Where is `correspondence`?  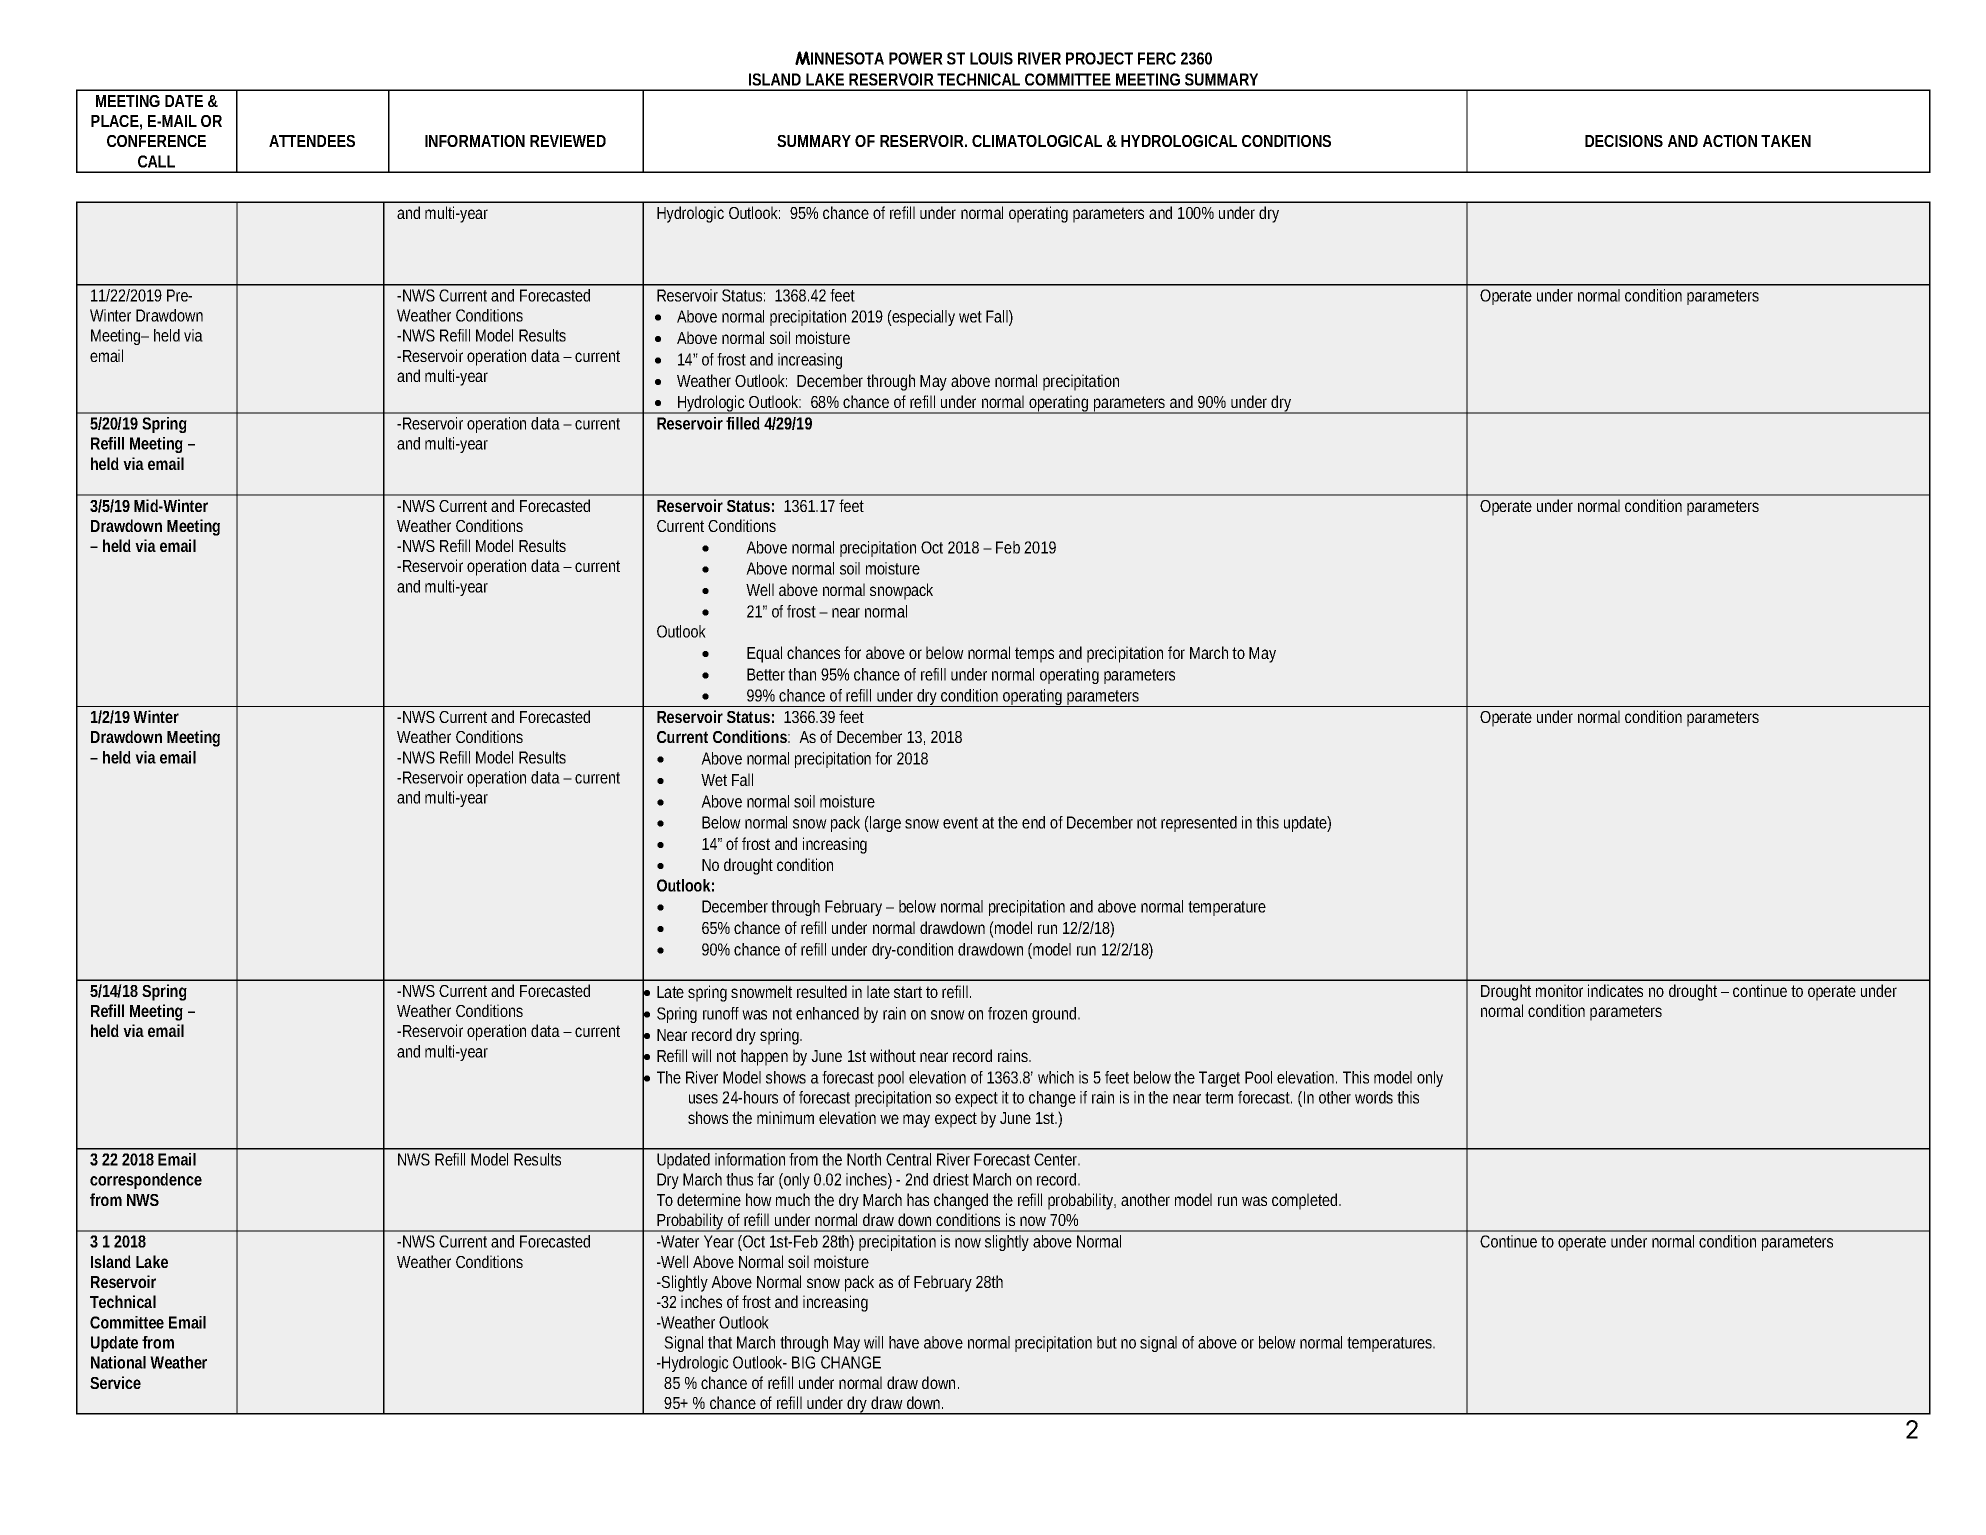
correspondence is located at coordinates (146, 1181).
